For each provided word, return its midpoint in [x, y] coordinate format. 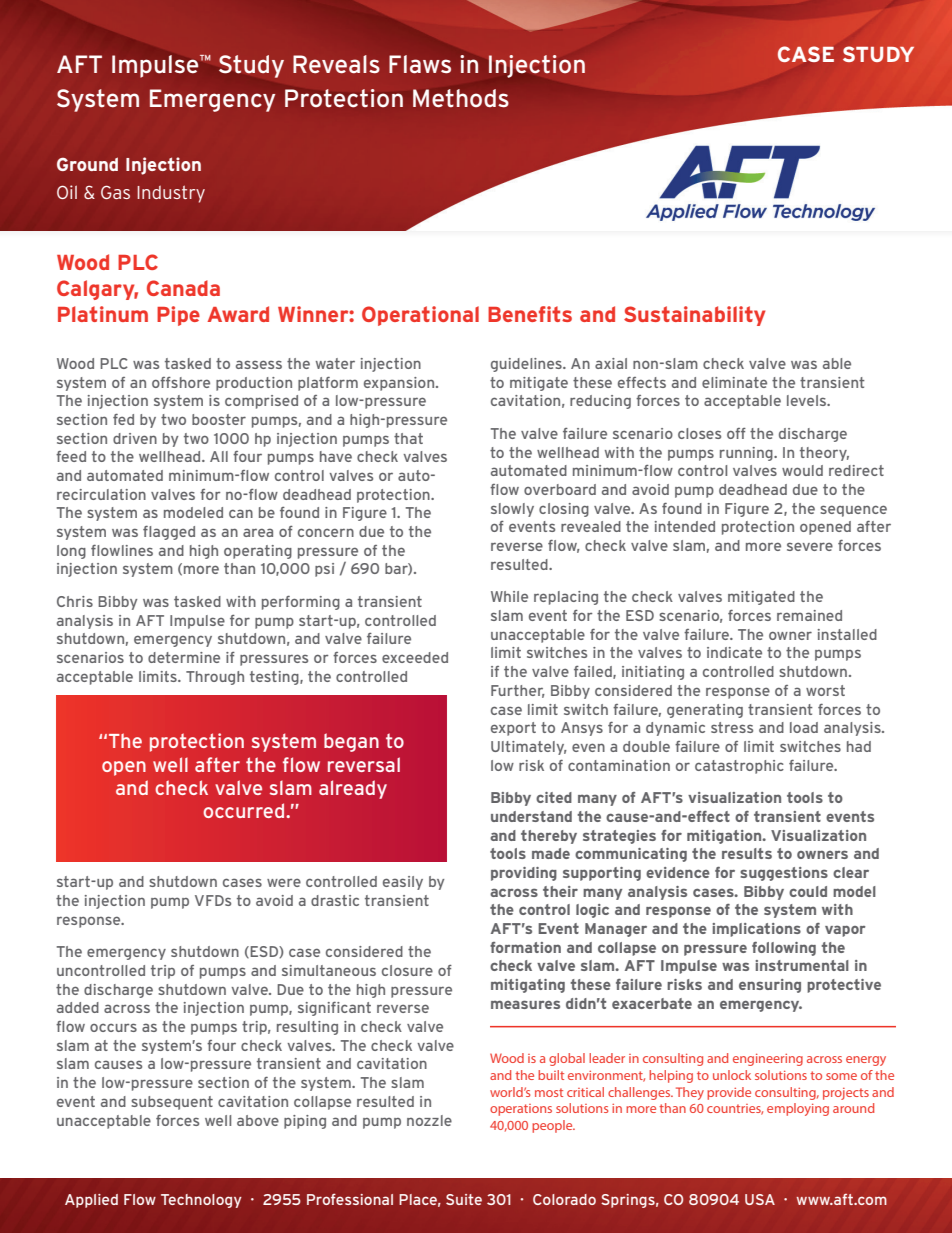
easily [403, 883]
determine [184, 657]
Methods [461, 98]
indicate [734, 652]
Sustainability [695, 316]
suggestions [784, 874]
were [284, 883]
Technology [201, 1201]
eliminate [734, 382]
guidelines [527, 365]
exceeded [415, 657]
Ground [87, 164]
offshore [181, 382]
